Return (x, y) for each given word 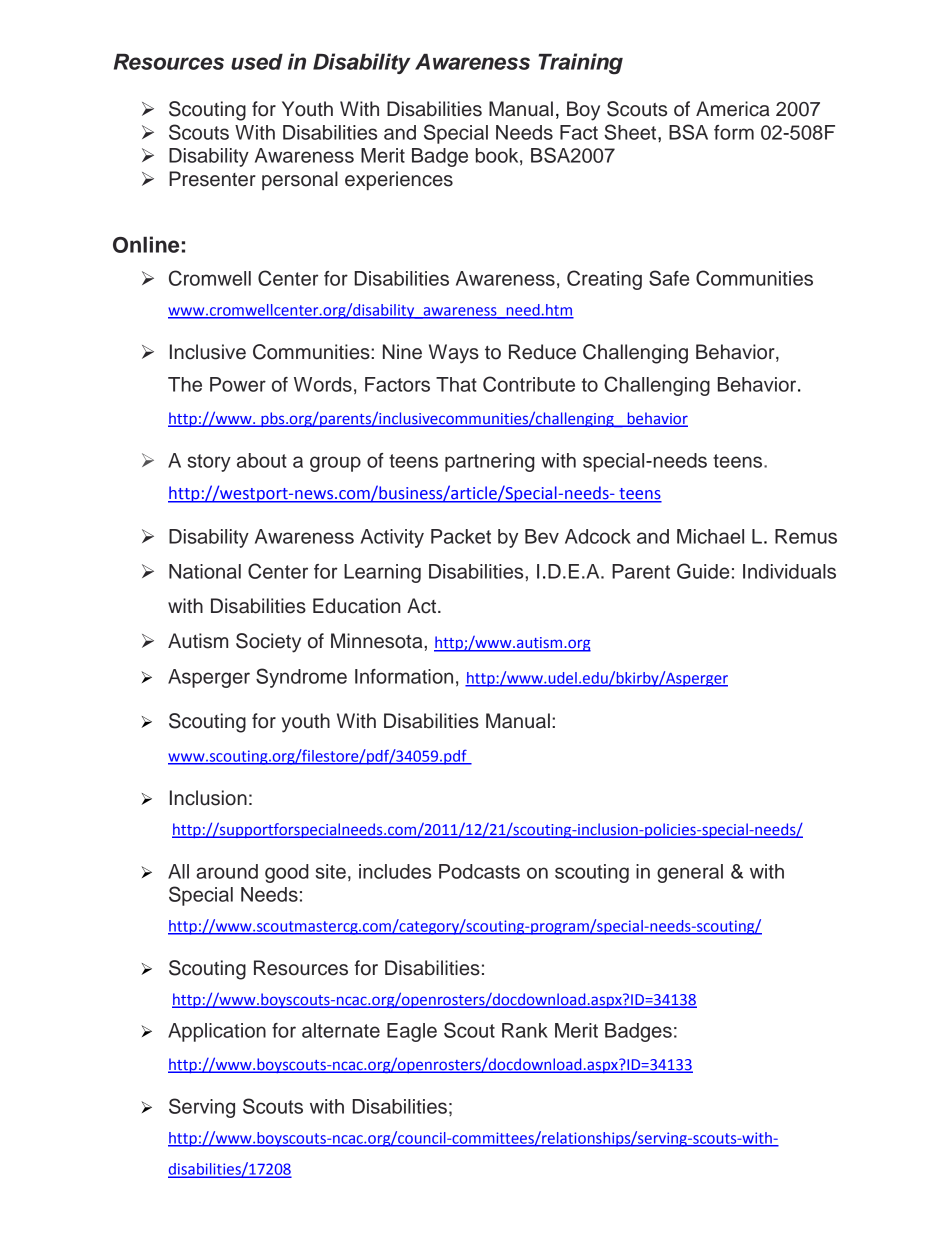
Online (146, 244)
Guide (703, 571)
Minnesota (378, 641)
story (209, 463)
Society (268, 643)
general (690, 873)
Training (580, 64)
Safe (669, 278)
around (227, 871)
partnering (490, 462)
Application (217, 1032)
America (733, 109)
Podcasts (479, 871)
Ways (454, 354)
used (257, 62)
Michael (710, 536)
